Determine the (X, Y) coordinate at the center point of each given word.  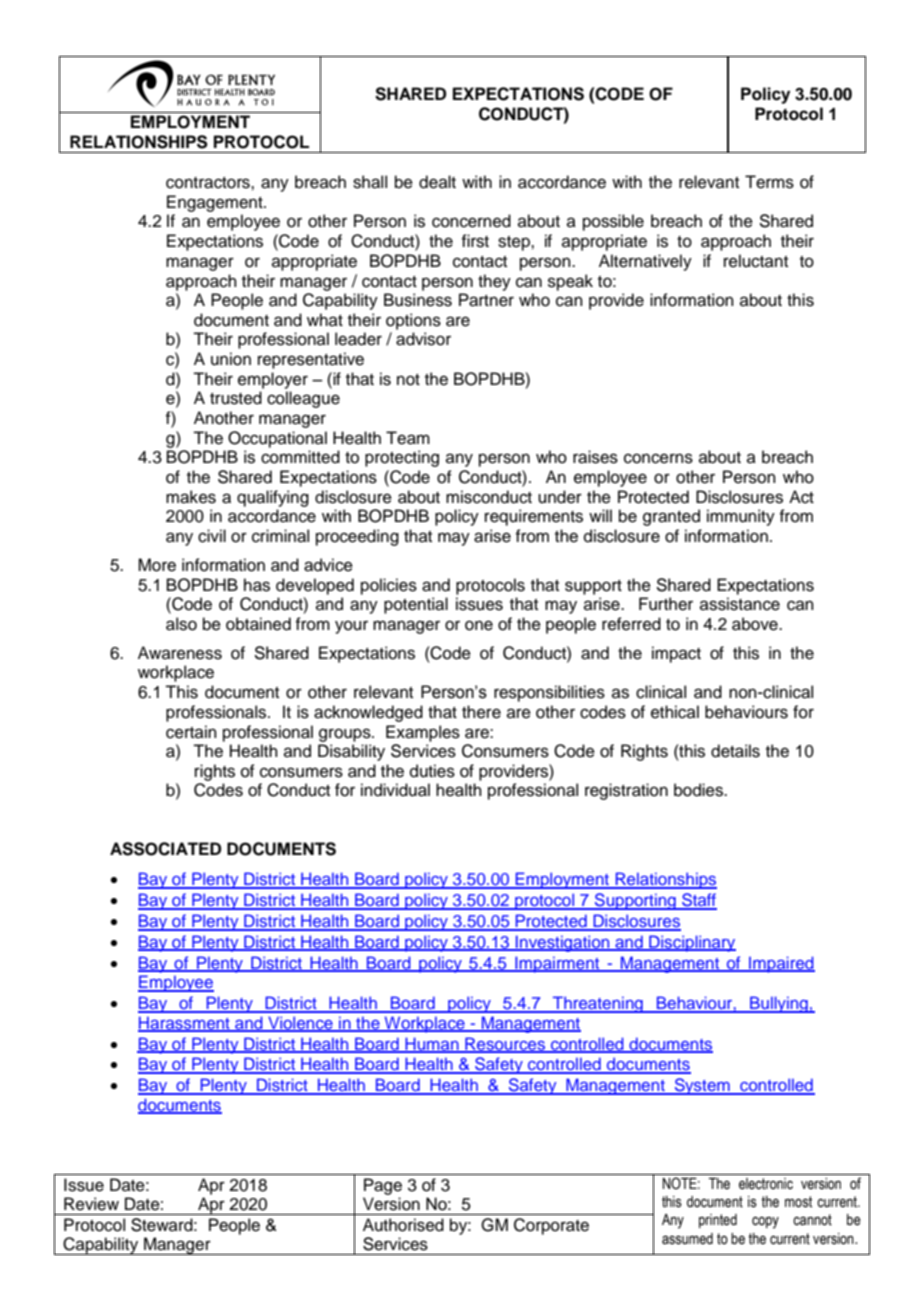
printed (718, 1221)
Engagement (216, 203)
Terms (769, 182)
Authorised (403, 1225)
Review (91, 1204)
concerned (471, 221)
